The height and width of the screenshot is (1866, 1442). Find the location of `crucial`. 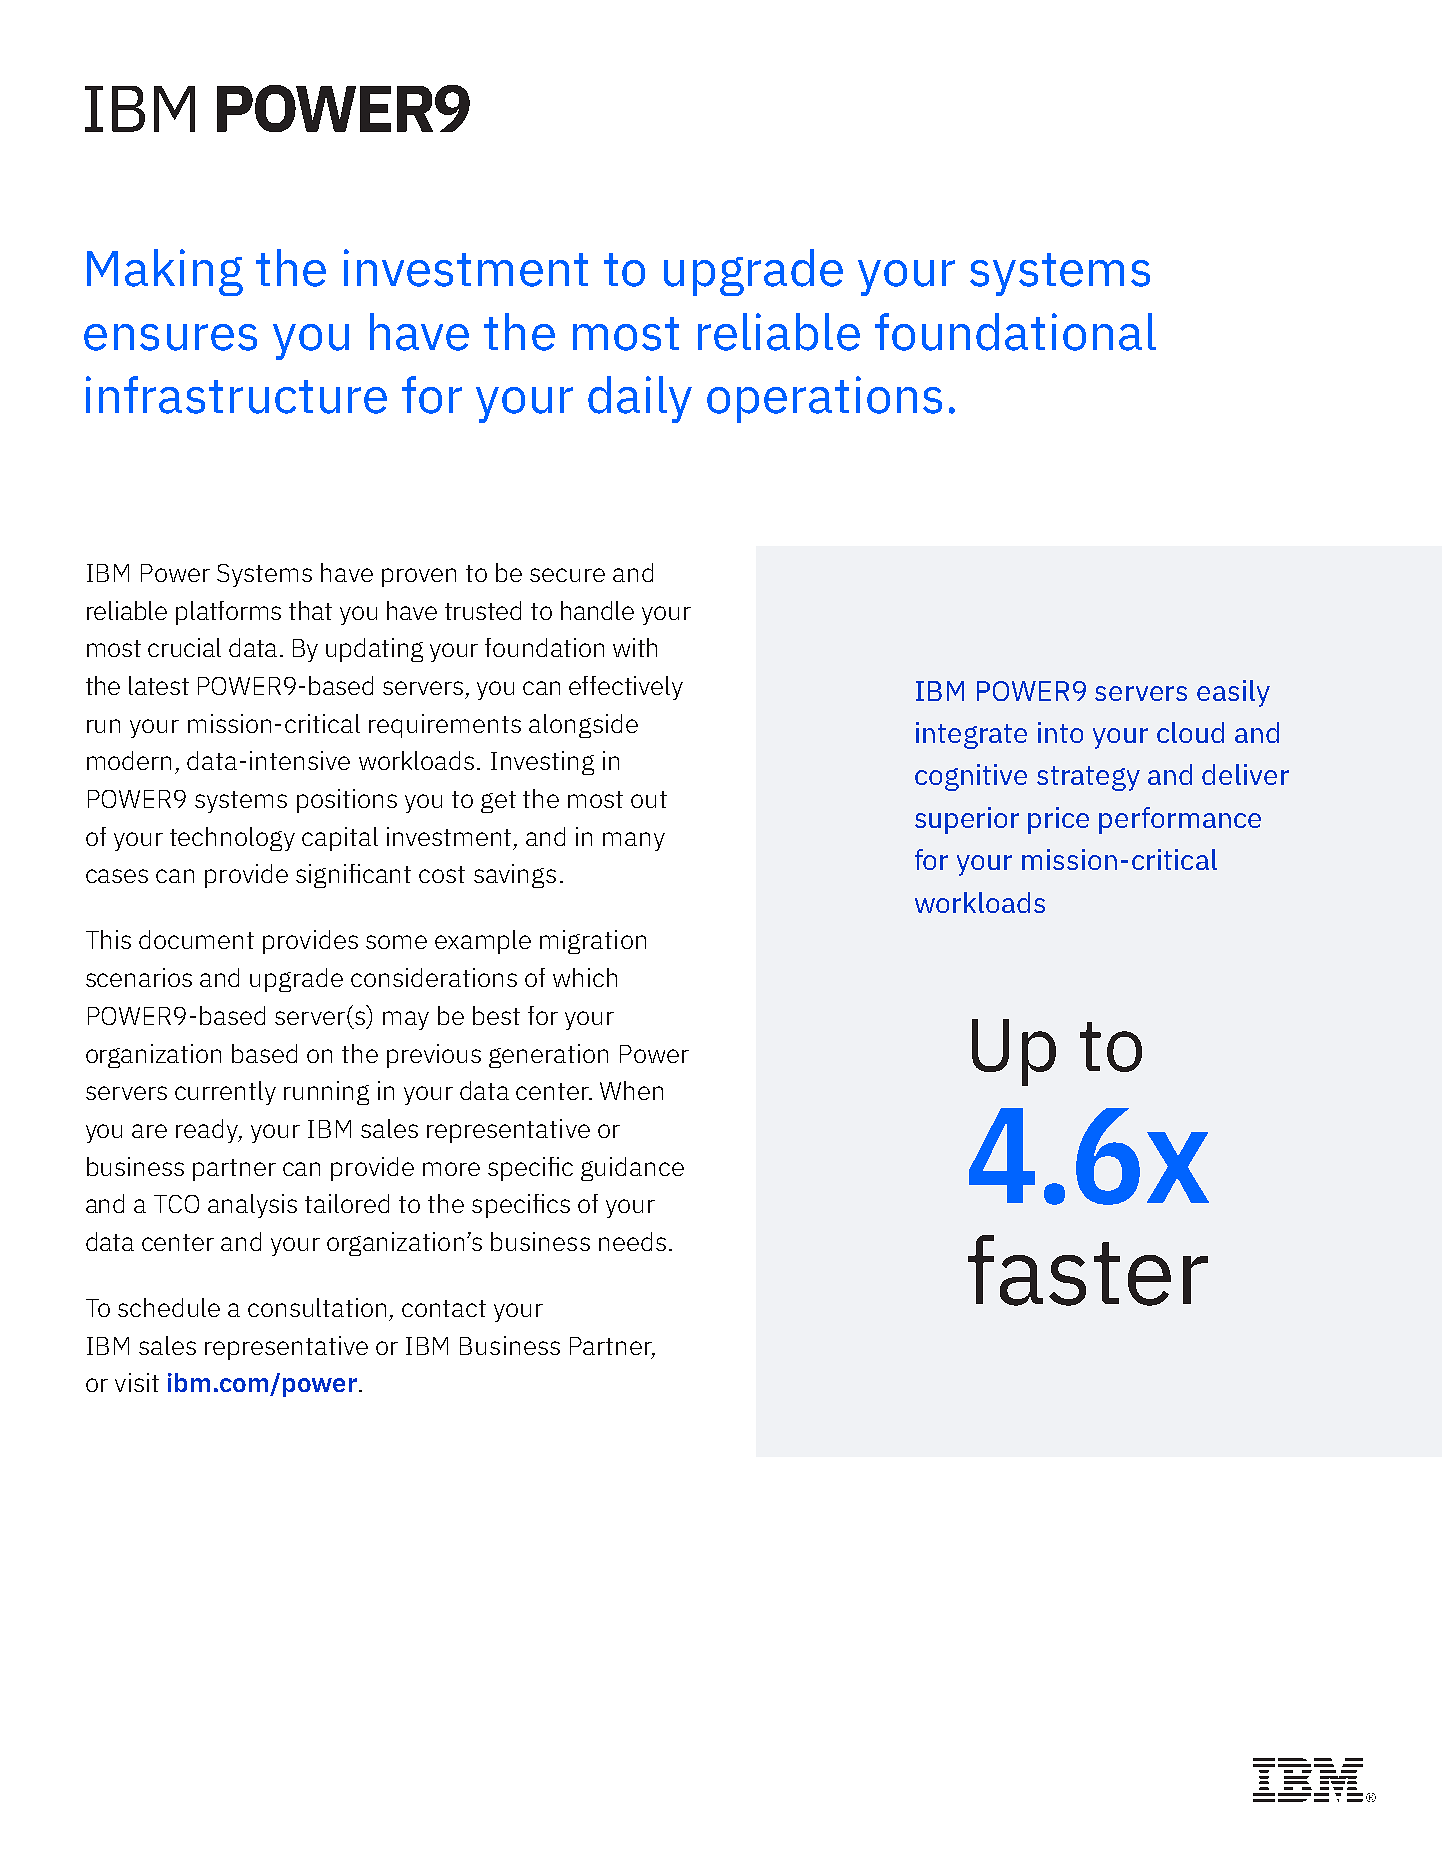

crucial is located at coordinates (184, 647).
